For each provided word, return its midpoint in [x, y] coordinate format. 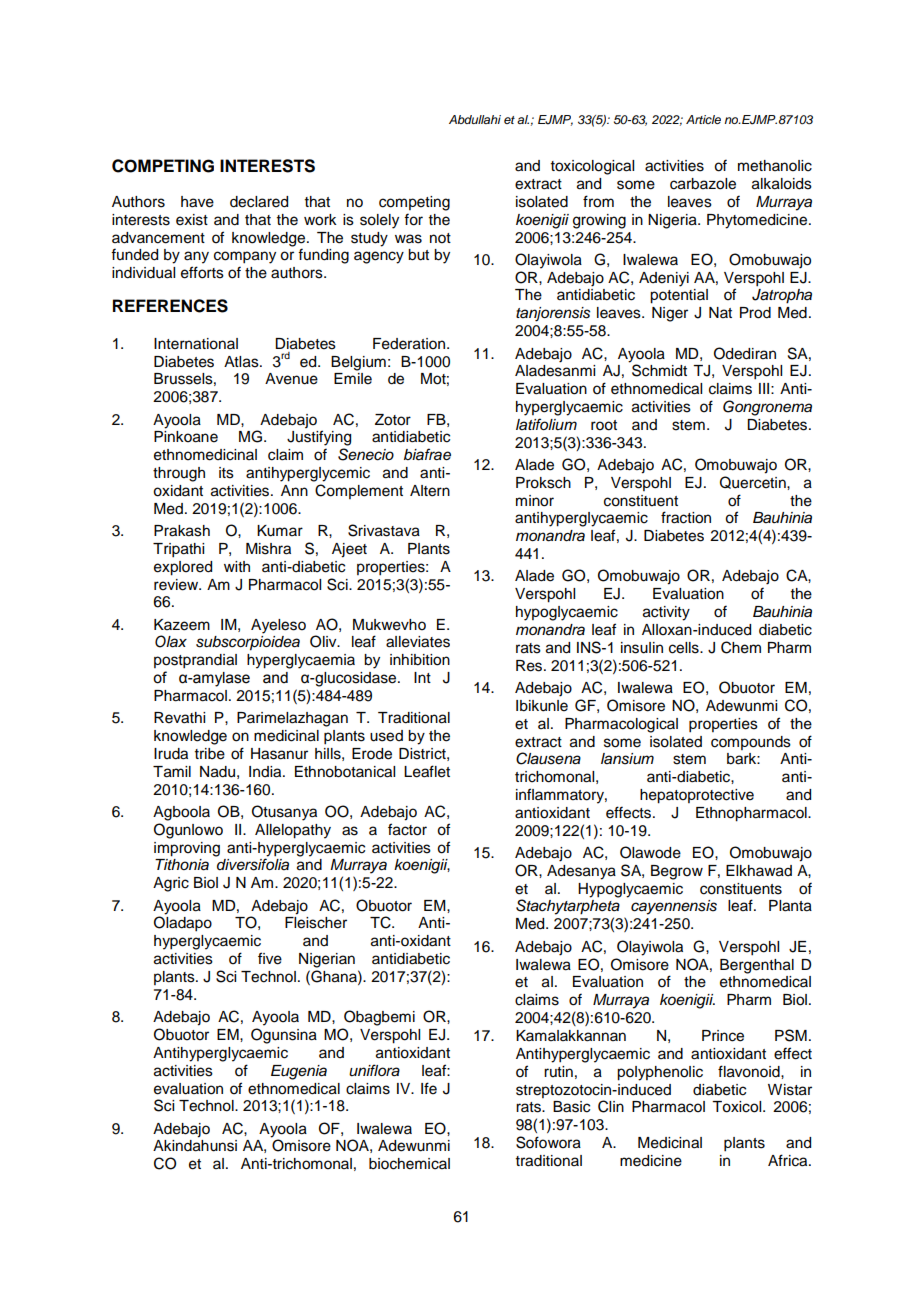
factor [407, 829]
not [440, 238]
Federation [410, 344]
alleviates [418, 642]
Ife [429, 1088]
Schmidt [659, 370]
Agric [171, 884]
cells [685, 648]
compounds [751, 743]
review [177, 585]
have [197, 202]
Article [703, 119]
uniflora [374, 1070]
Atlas [242, 362]
